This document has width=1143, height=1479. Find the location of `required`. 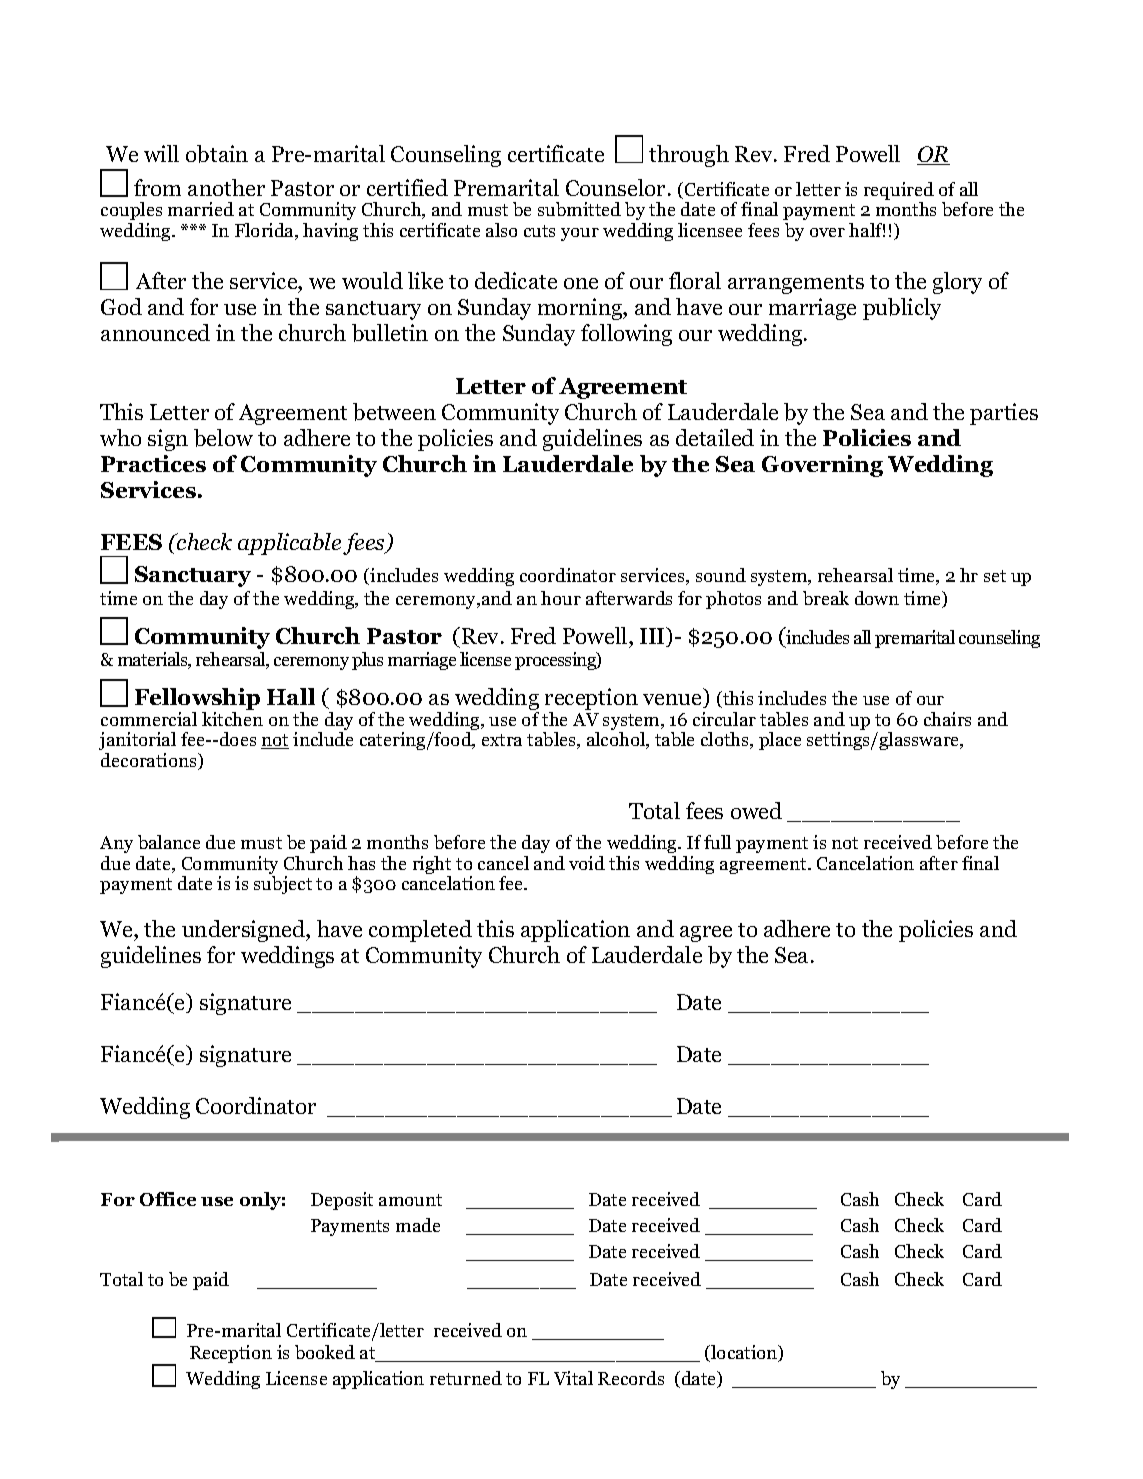

required is located at coordinates (899, 192).
